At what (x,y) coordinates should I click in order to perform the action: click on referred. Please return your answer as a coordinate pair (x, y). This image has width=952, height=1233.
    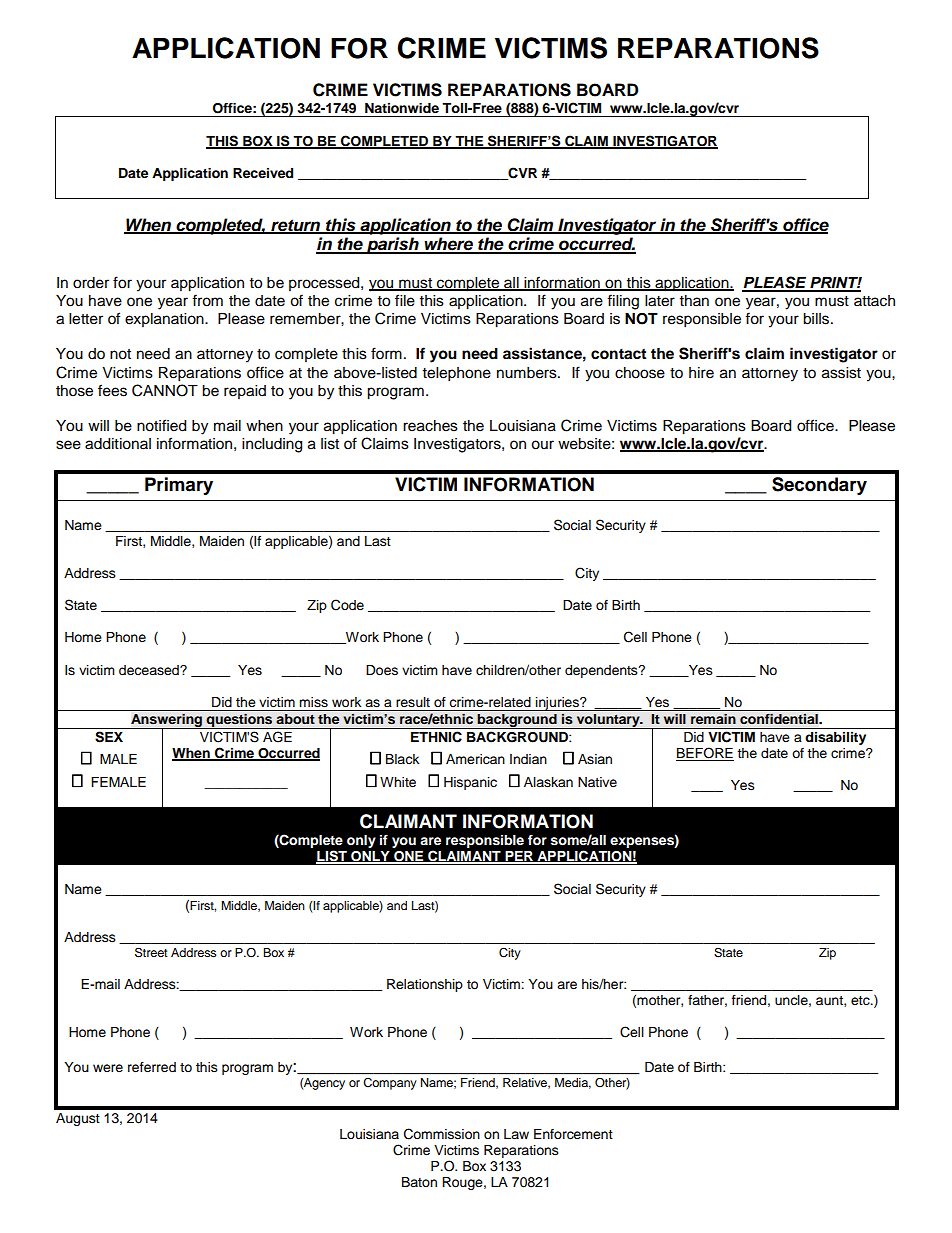
    Looking at the image, I should click on (152, 1067).
